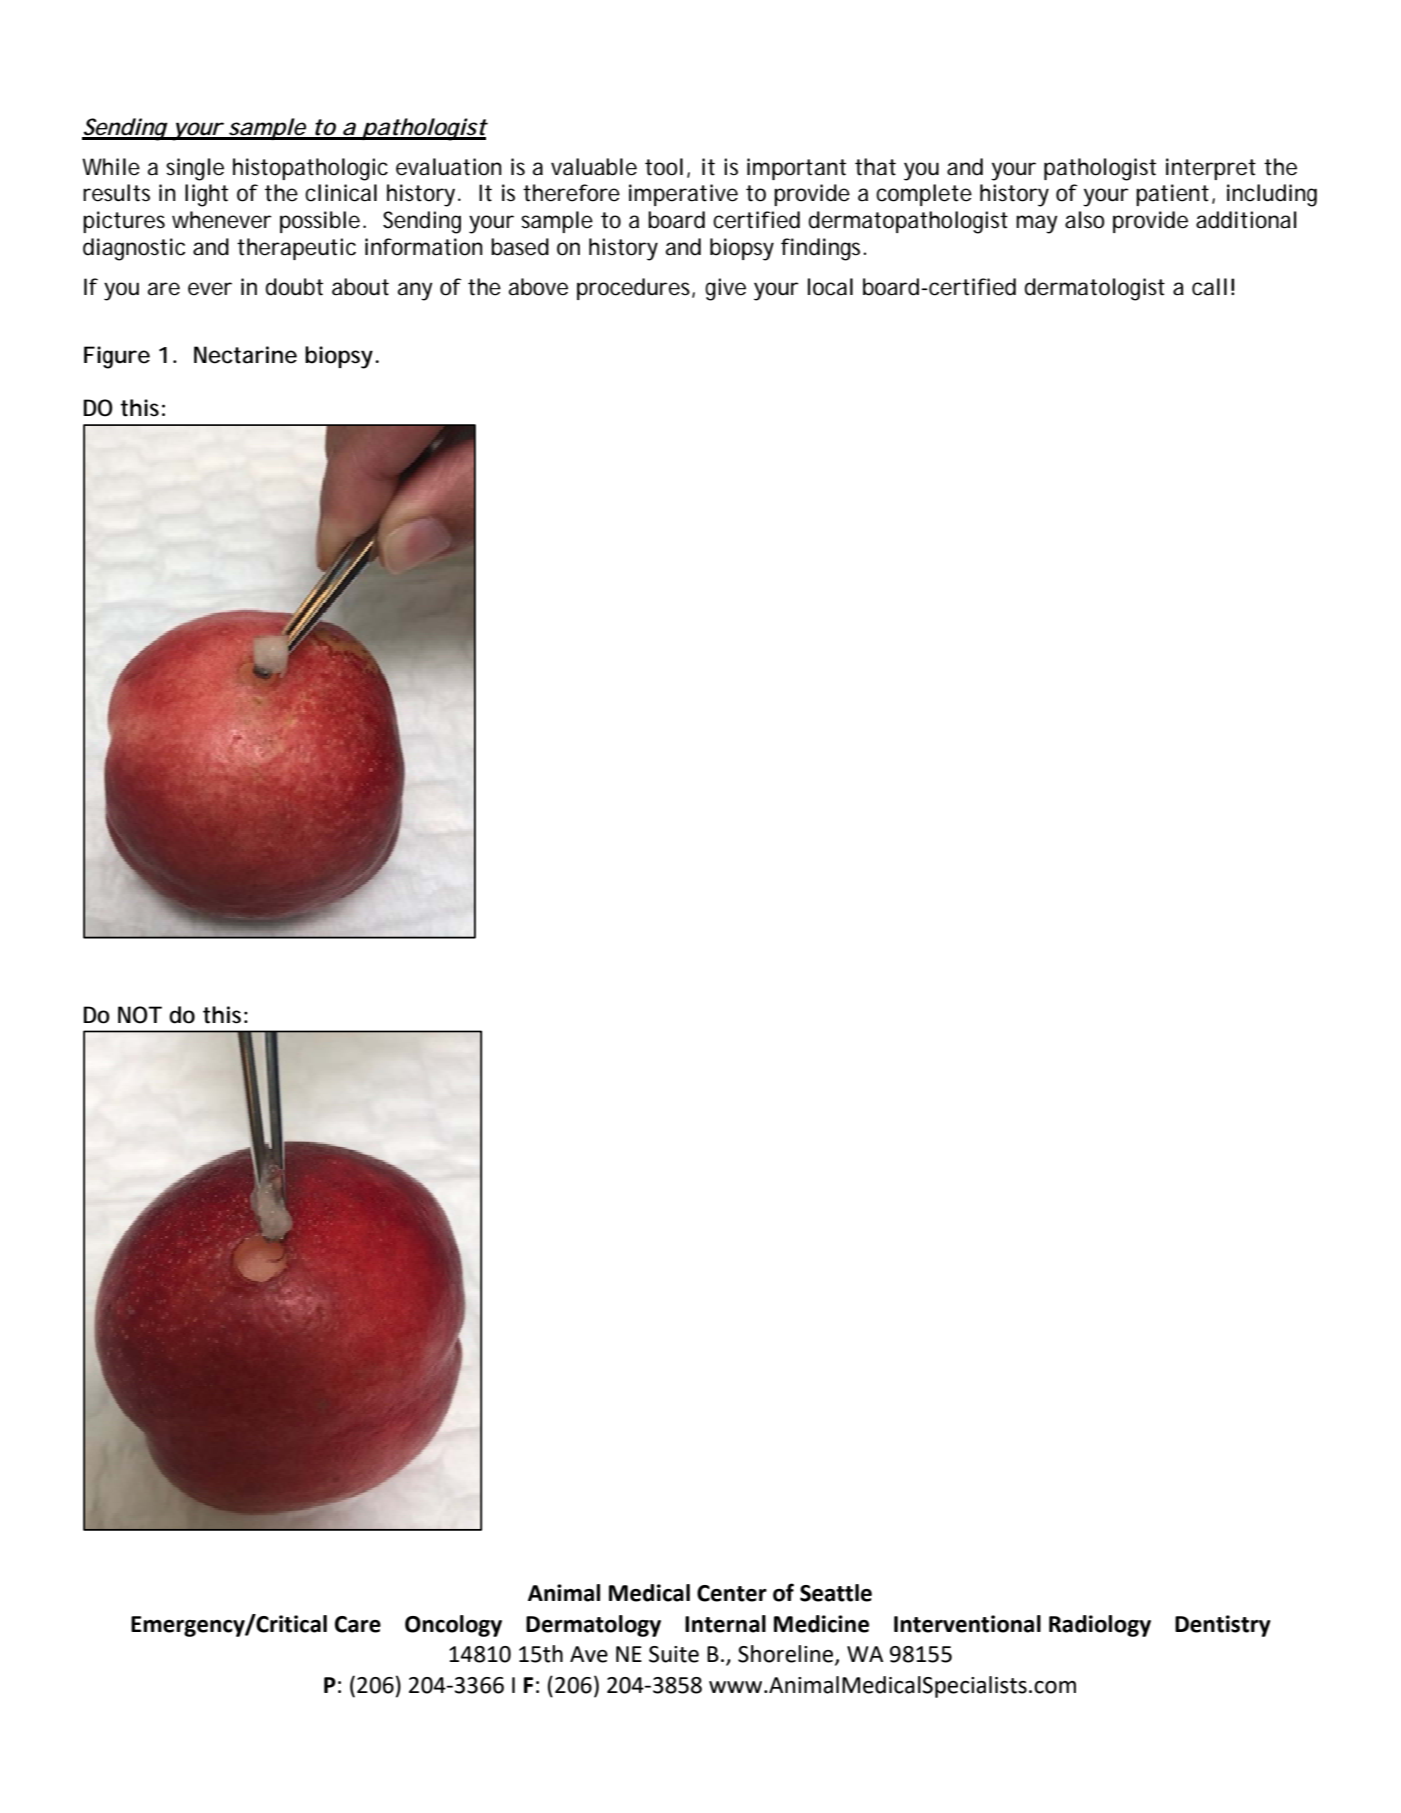 This document has width=1401, height=1813. What do you see at coordinates (1100, 1626) in the document?
I see `Radiology` at bounding box center [1100, 1626].
